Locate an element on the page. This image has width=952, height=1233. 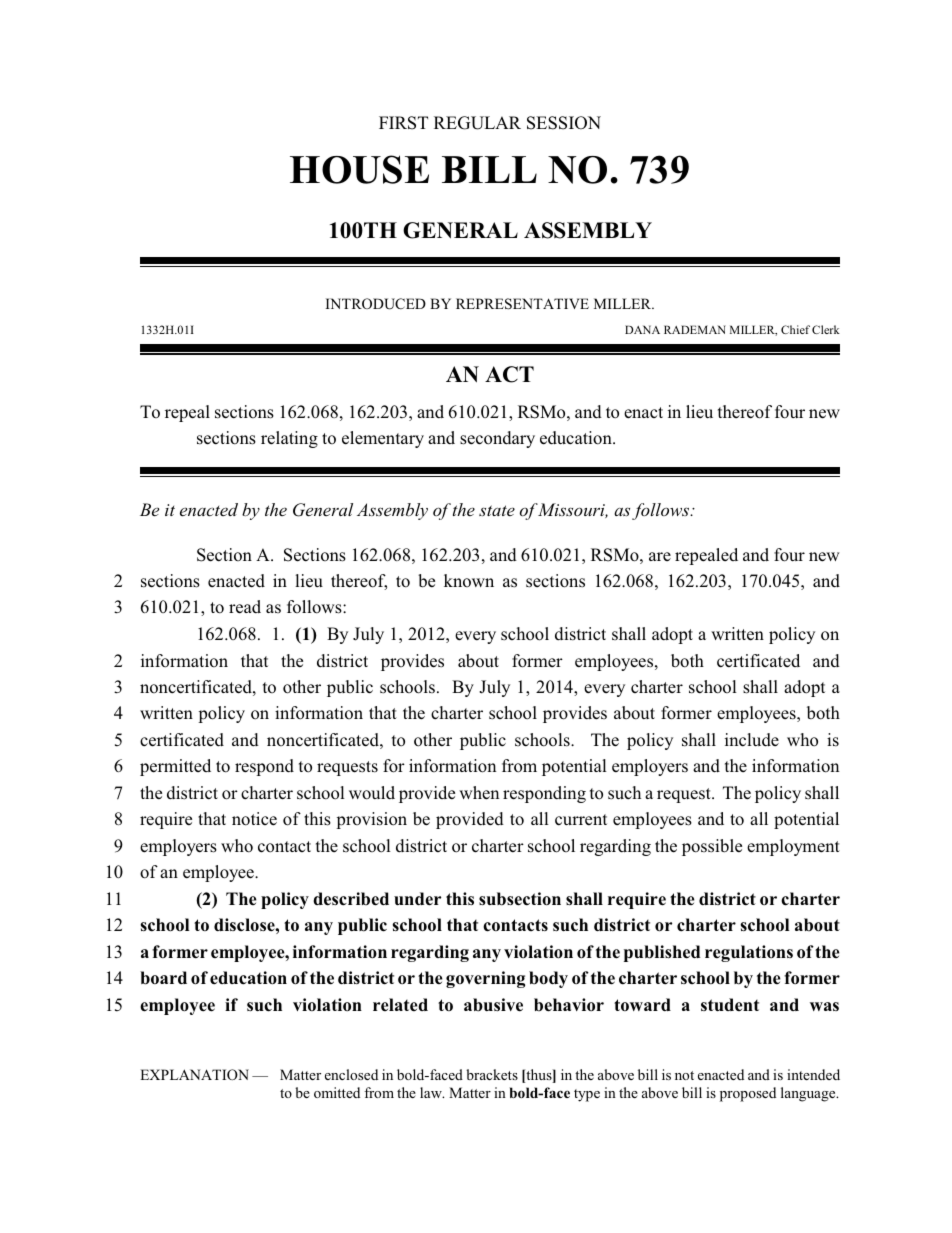
SESSION is located at coordinates (564, 123).
